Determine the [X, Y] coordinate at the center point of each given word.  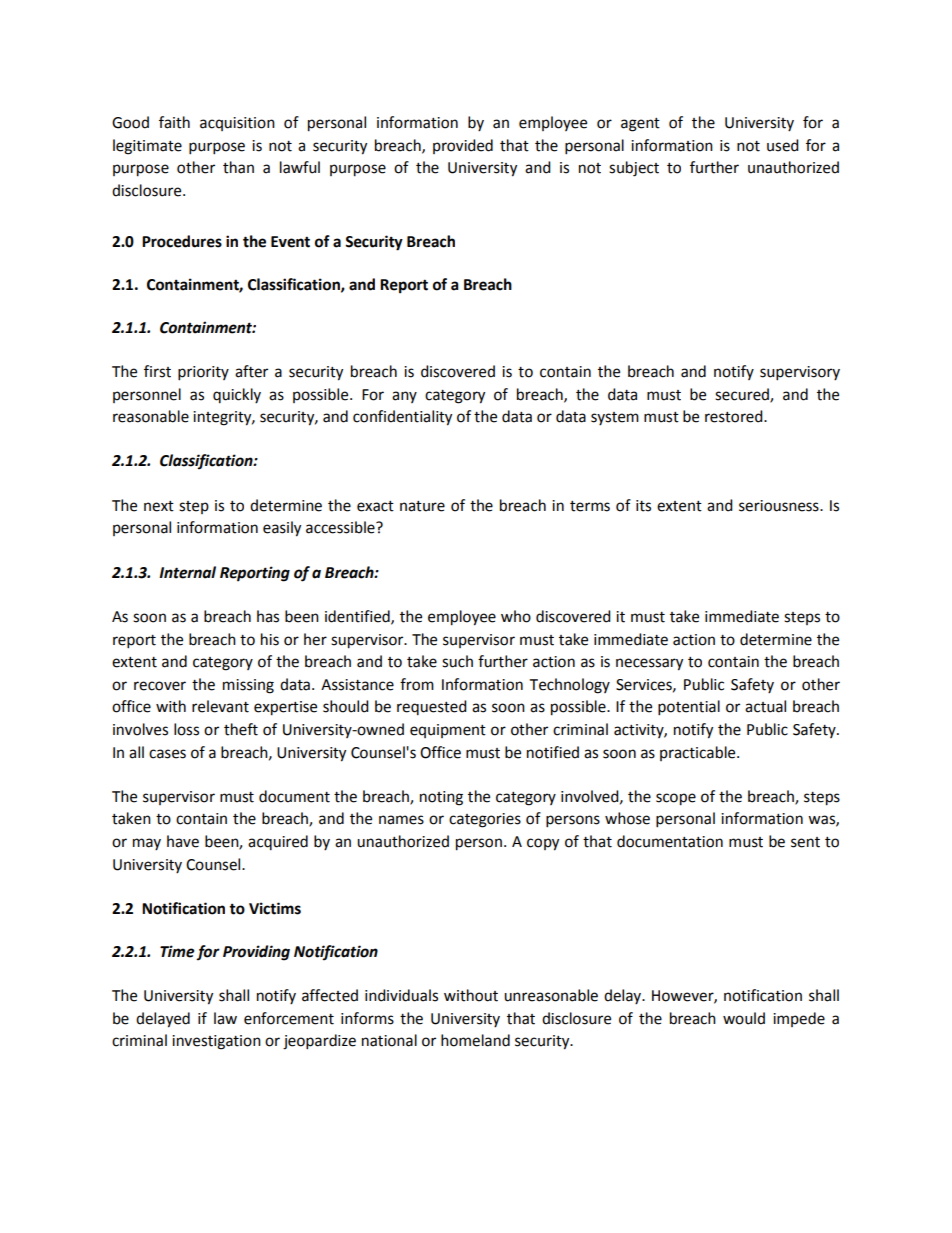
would [744, 1018]
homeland [475, 1040]
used [783, 145]
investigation [216, 1042]
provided [463, 146]
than [238, 167]
